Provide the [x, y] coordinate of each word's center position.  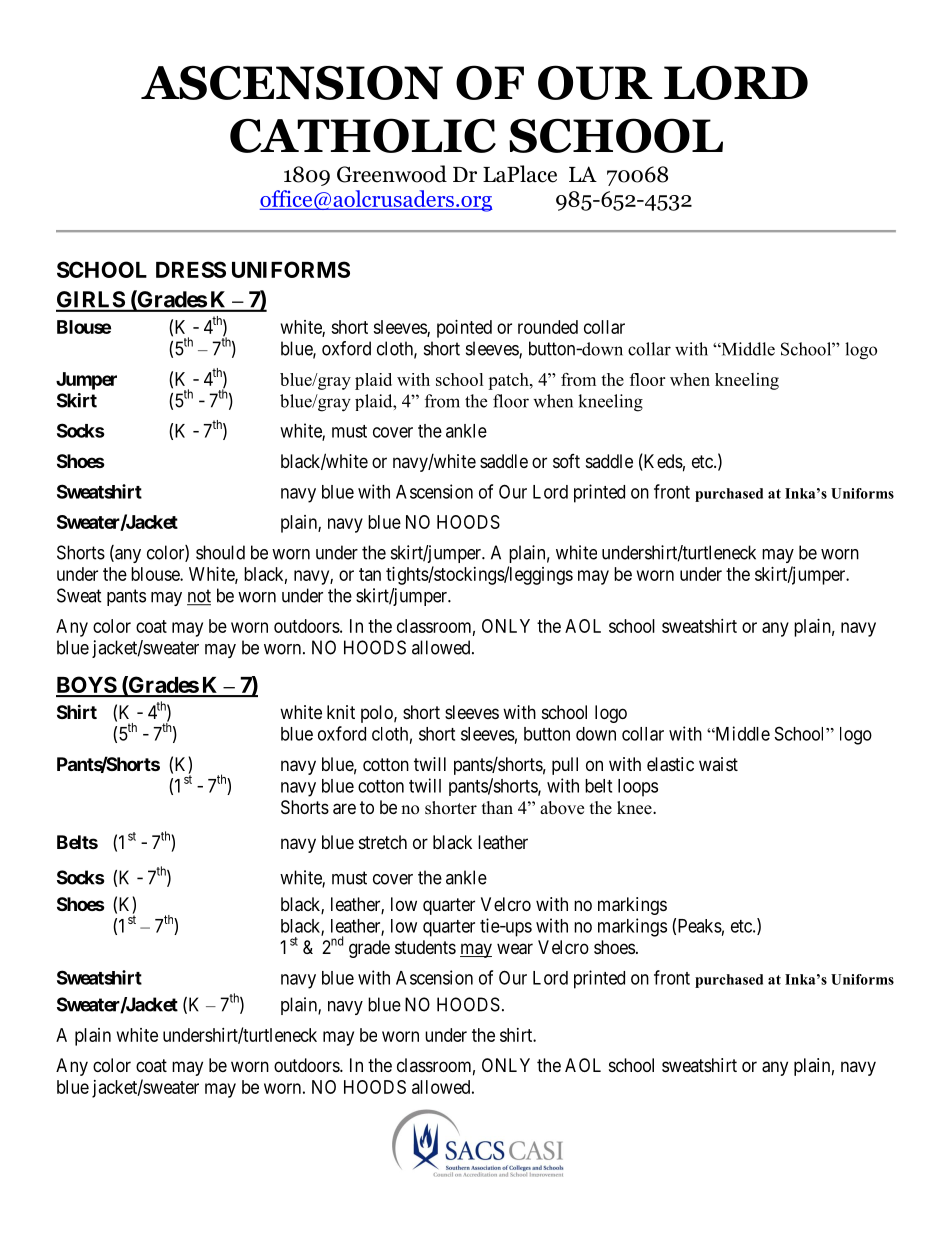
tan [370, 574]
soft [566, 461]
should [220, 552]
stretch [383, 842]
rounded [548, 327]
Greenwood [392, 174]
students [425, 947]
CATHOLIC [363, 135]
